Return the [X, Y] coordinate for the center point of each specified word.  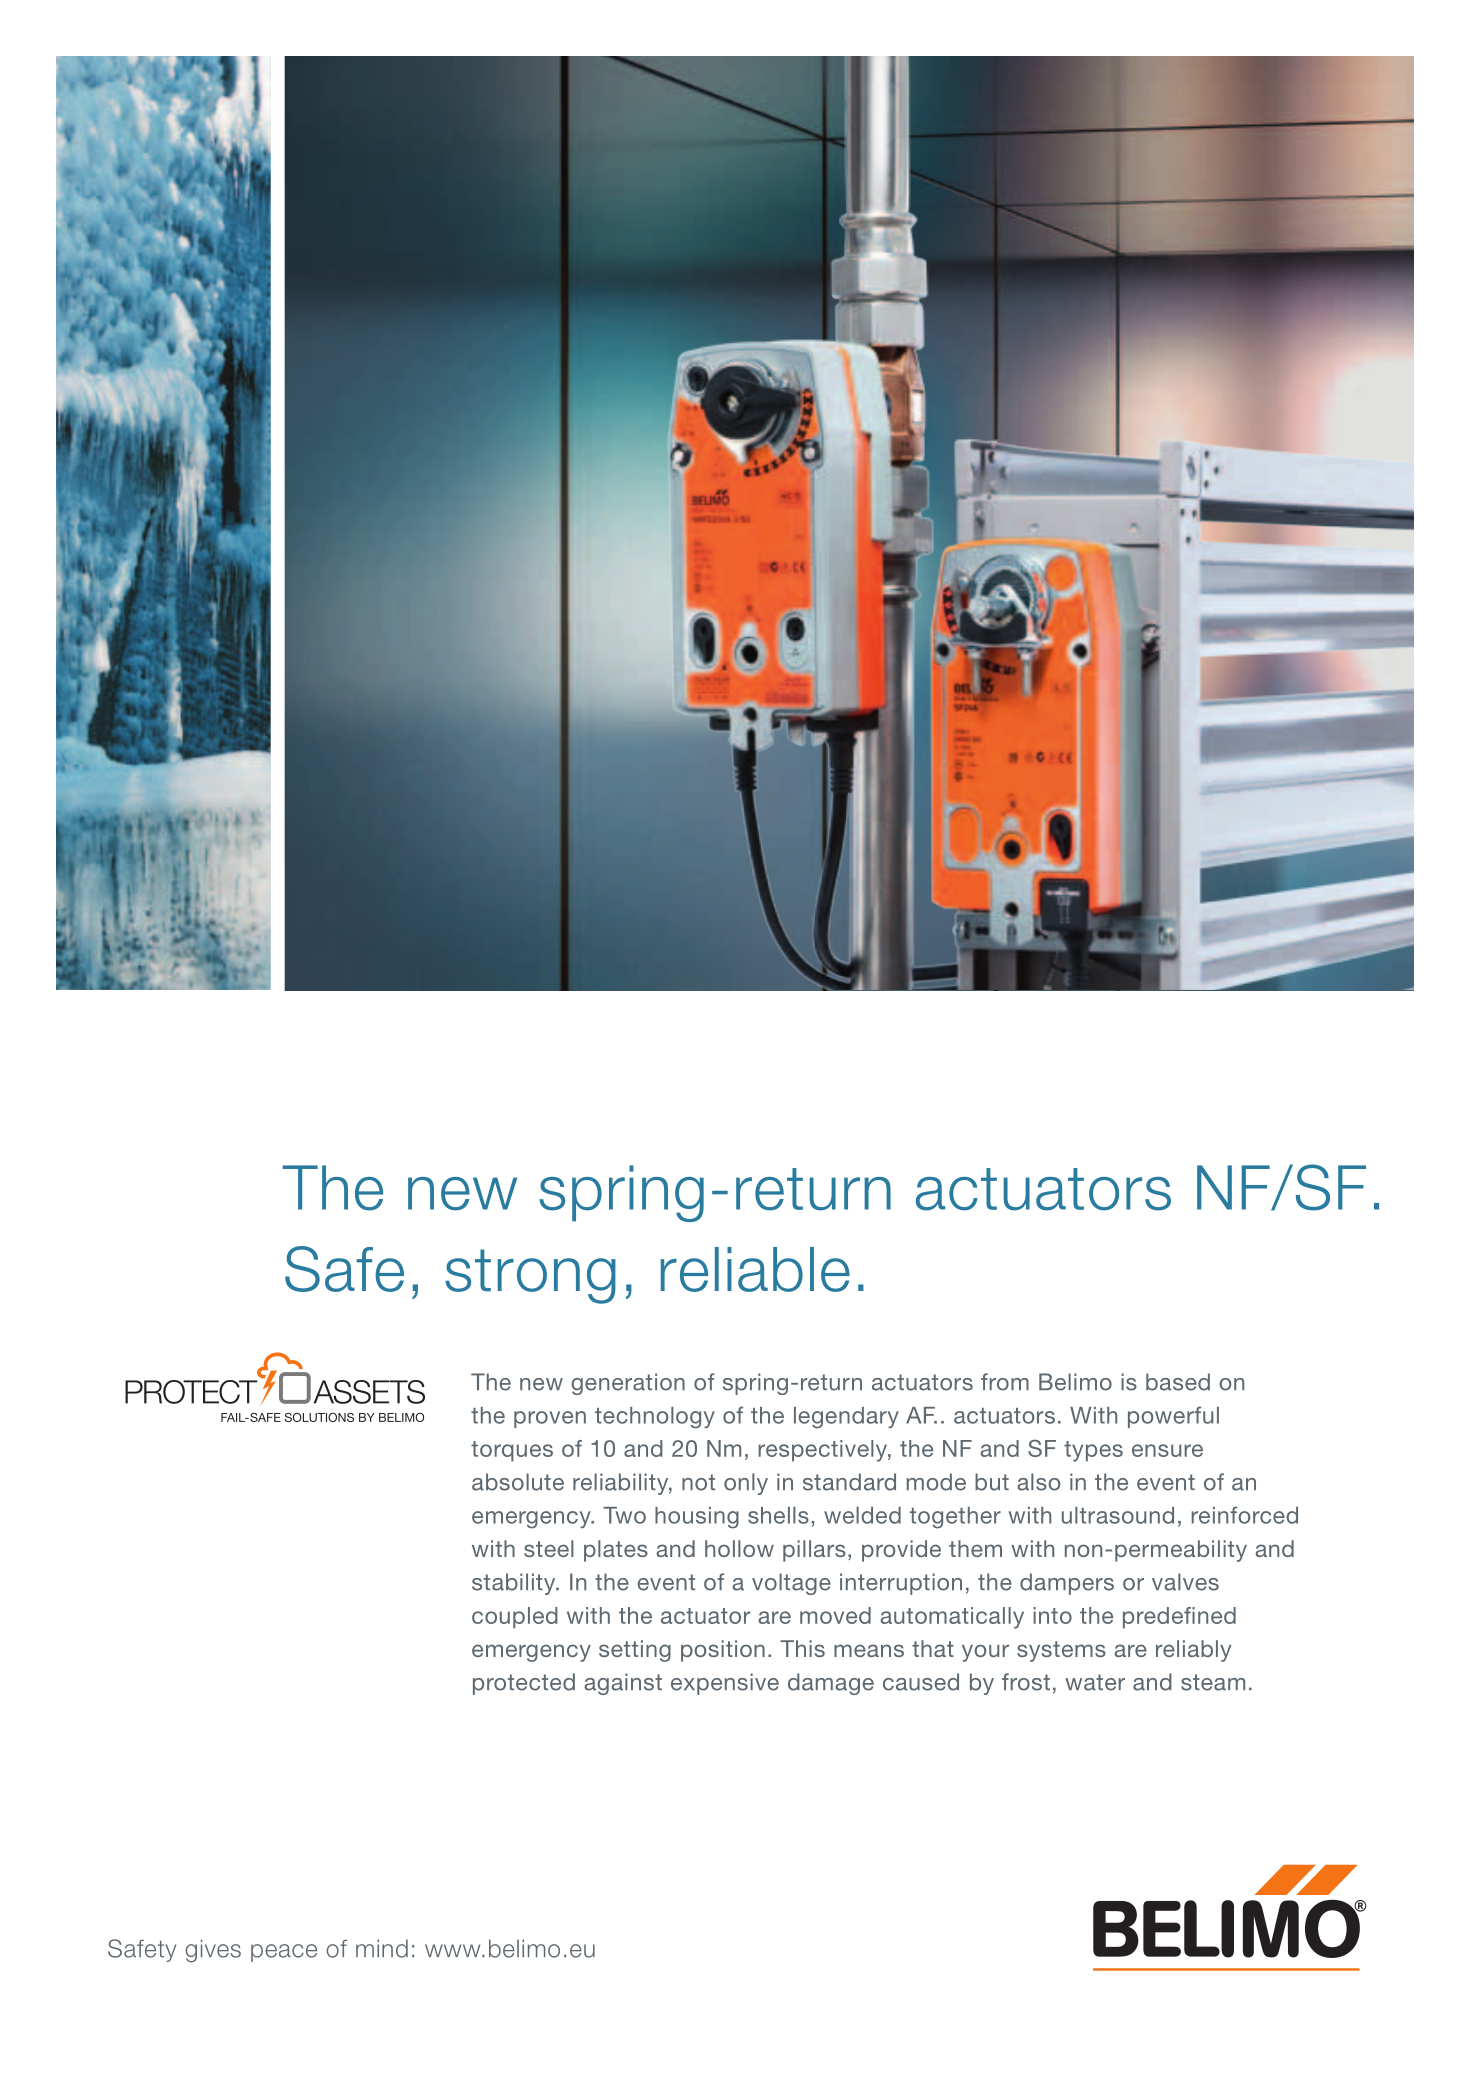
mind [382, 1948]
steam [1213, 1682]
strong [530, 1276]
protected [524, 1684]
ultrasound [1118, 1515]
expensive [725, 1684]
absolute [518, 1482]
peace [284, 1953]
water [1095, 1682]
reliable [755, 1269]
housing [697, 1518]
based [1178, 1382]
